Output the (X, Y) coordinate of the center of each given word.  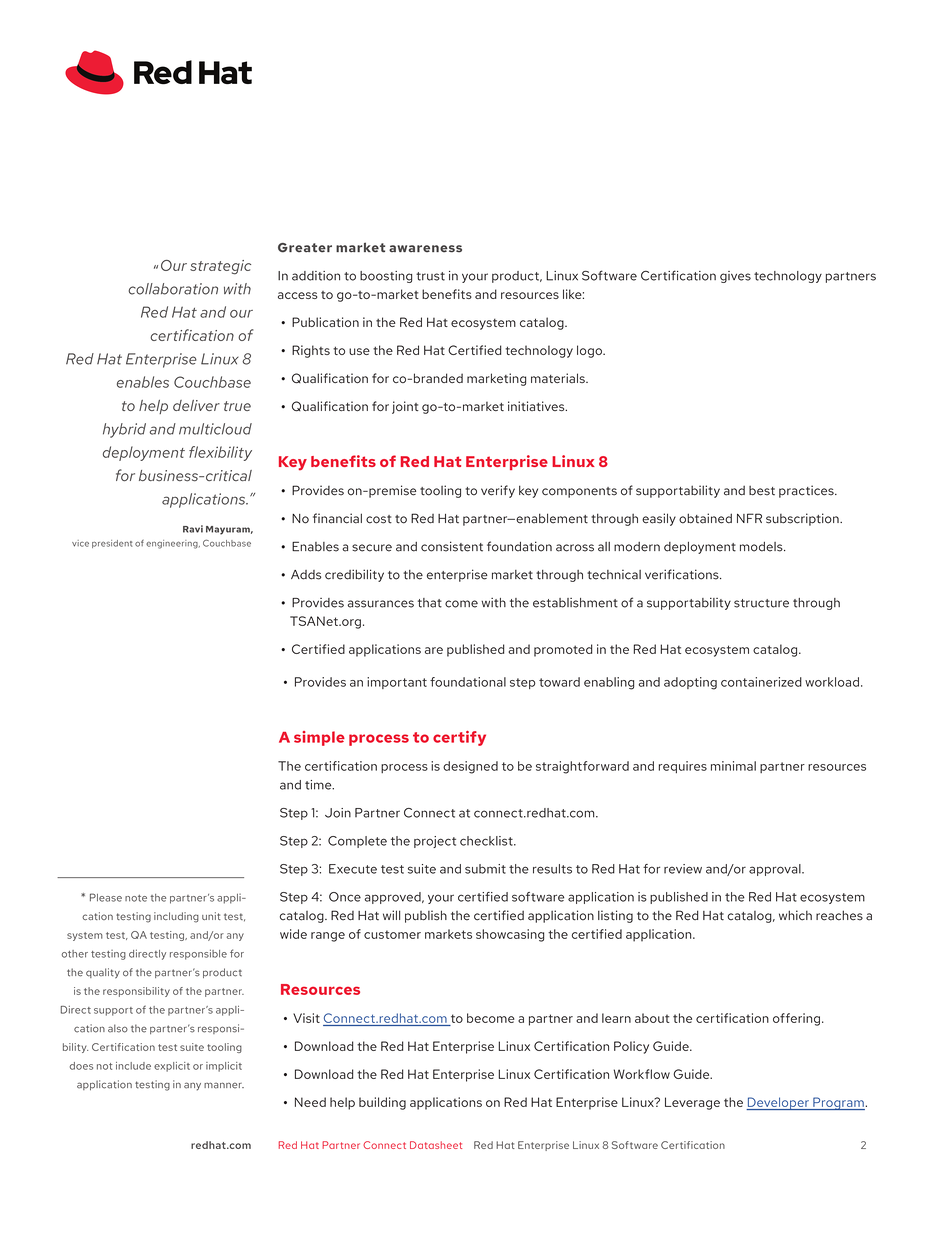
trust (430, 276)
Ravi (193, 529)
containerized (761, 682)
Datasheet (436, 1145)
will (391, 915)
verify (498, 491)
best (762, 491)
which (795, 915)
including (176, 917)
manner (224, 1085)
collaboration (173, 289)
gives (735, 277)
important (397, 683)
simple (319, 738)
